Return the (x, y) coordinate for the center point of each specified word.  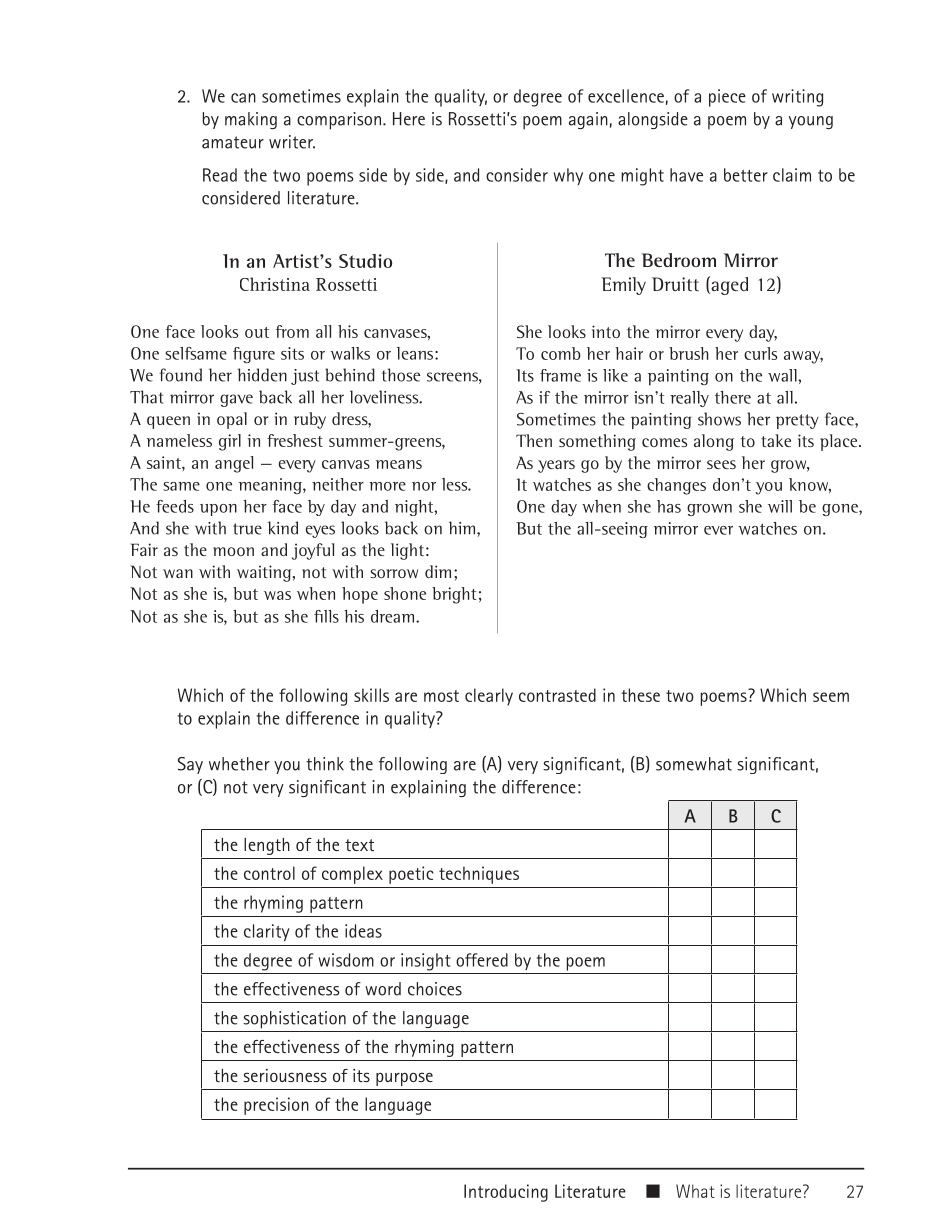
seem (831, 697)
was (277, 595)
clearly (489, 697)
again (588, 120)
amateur (233, 142)
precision (276, 1106)
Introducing (506, 1193)
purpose (404, 1079)
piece (727, 98)
